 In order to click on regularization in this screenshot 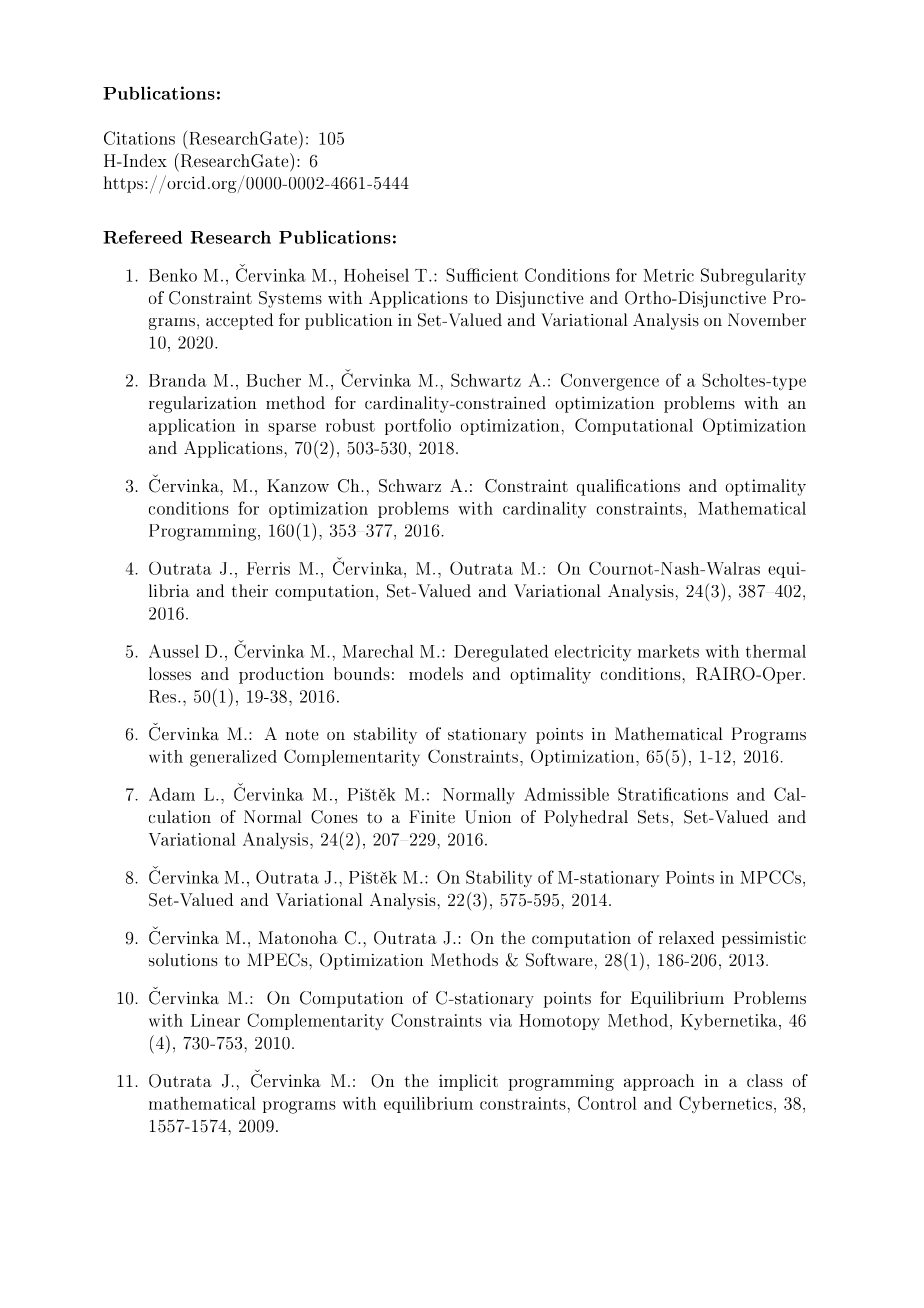, I will do `click(202, 404)`.
